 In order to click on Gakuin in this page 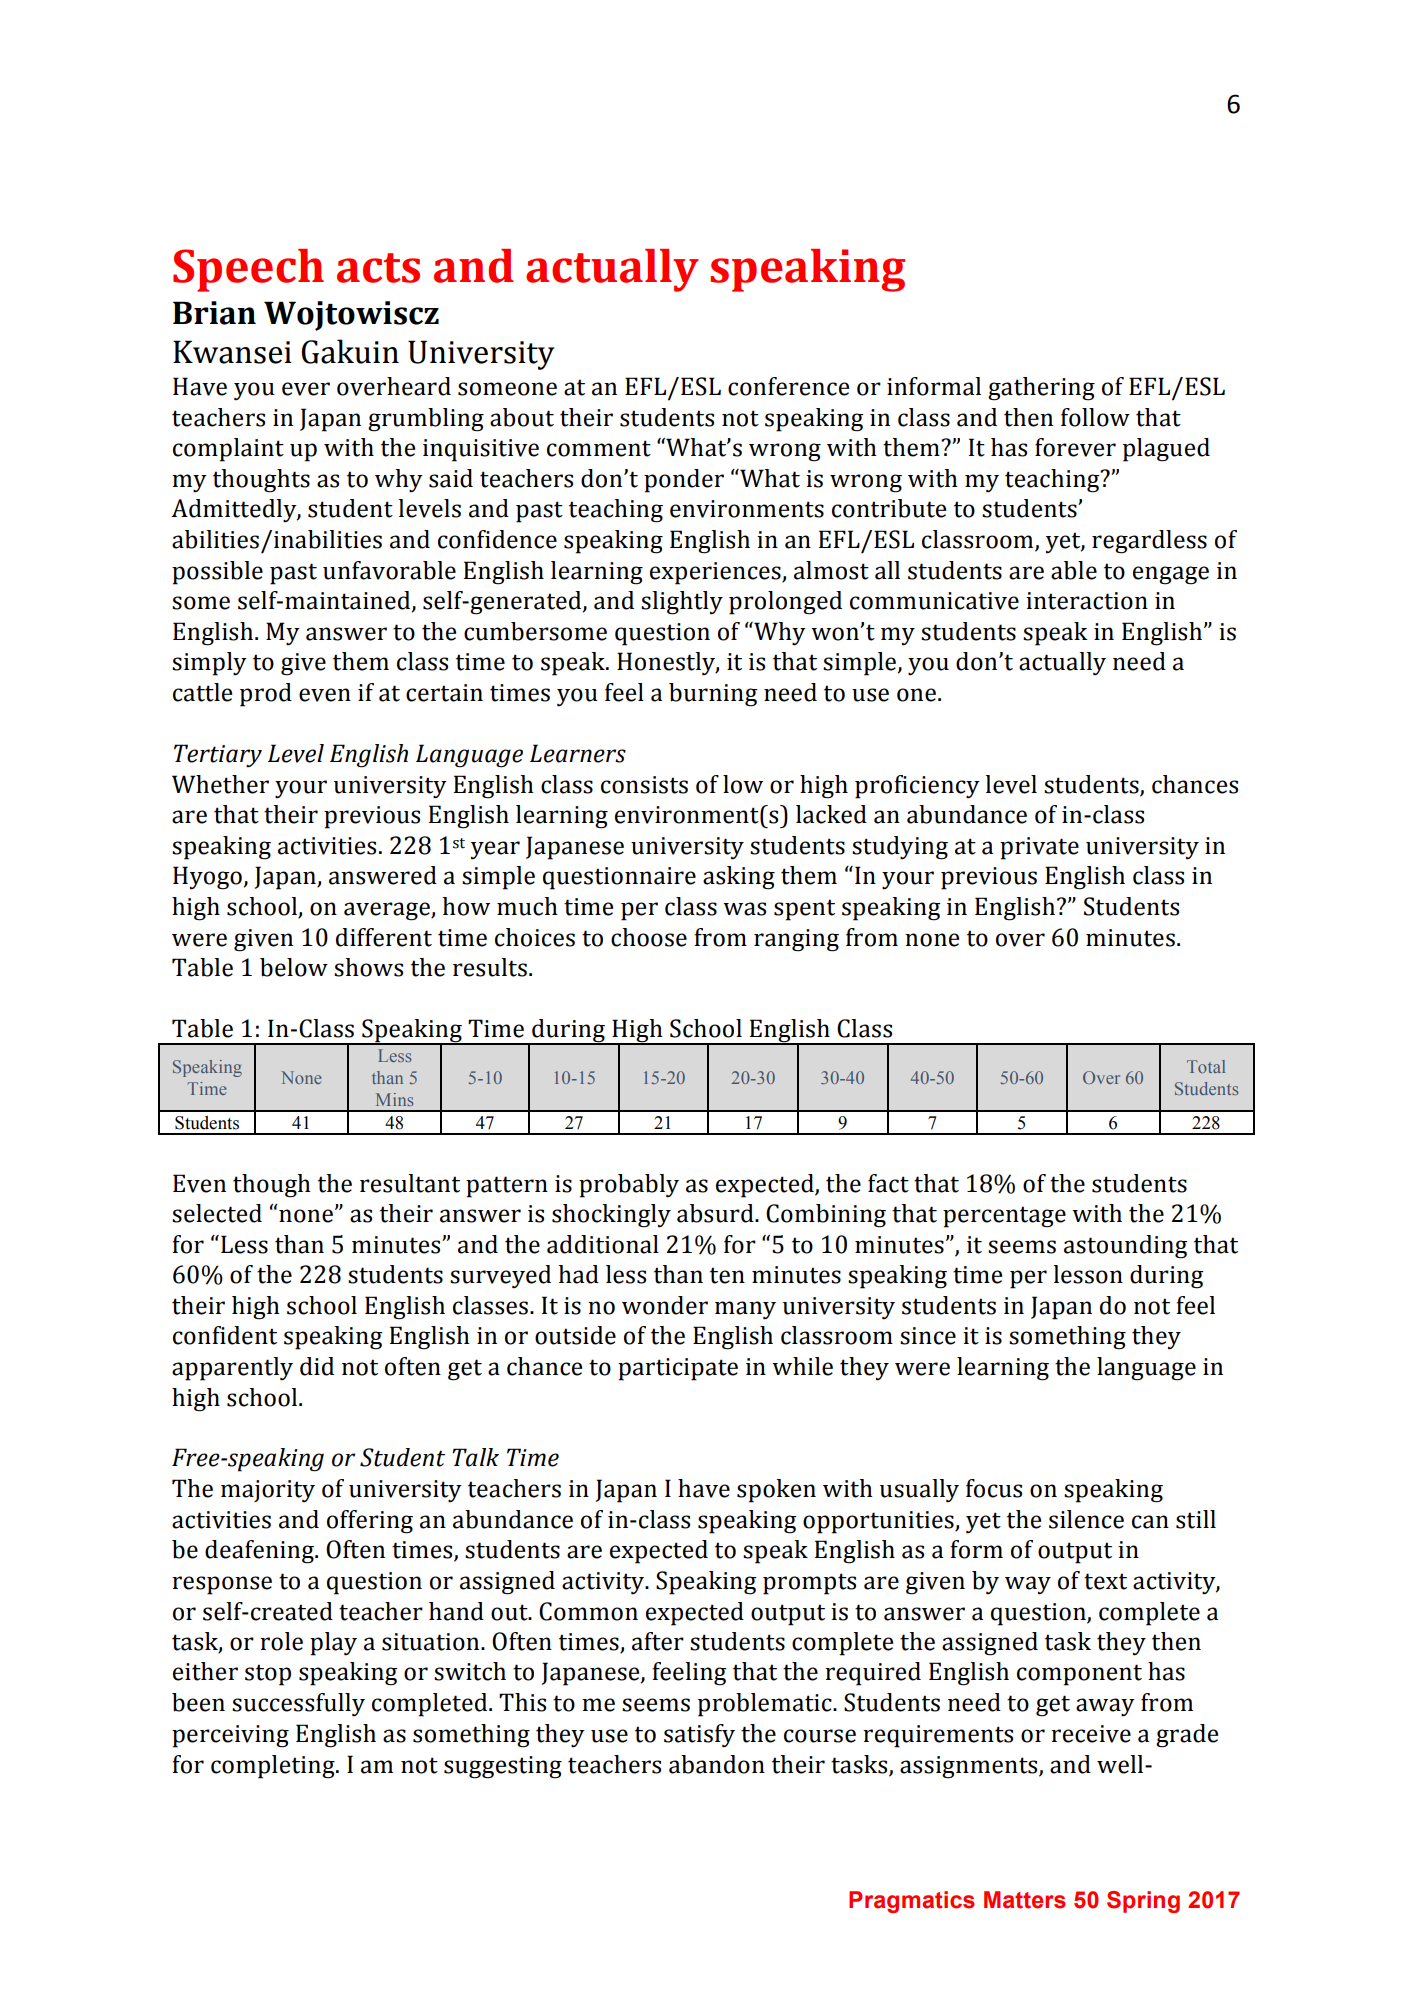, I will do `click(350, 351)`.
